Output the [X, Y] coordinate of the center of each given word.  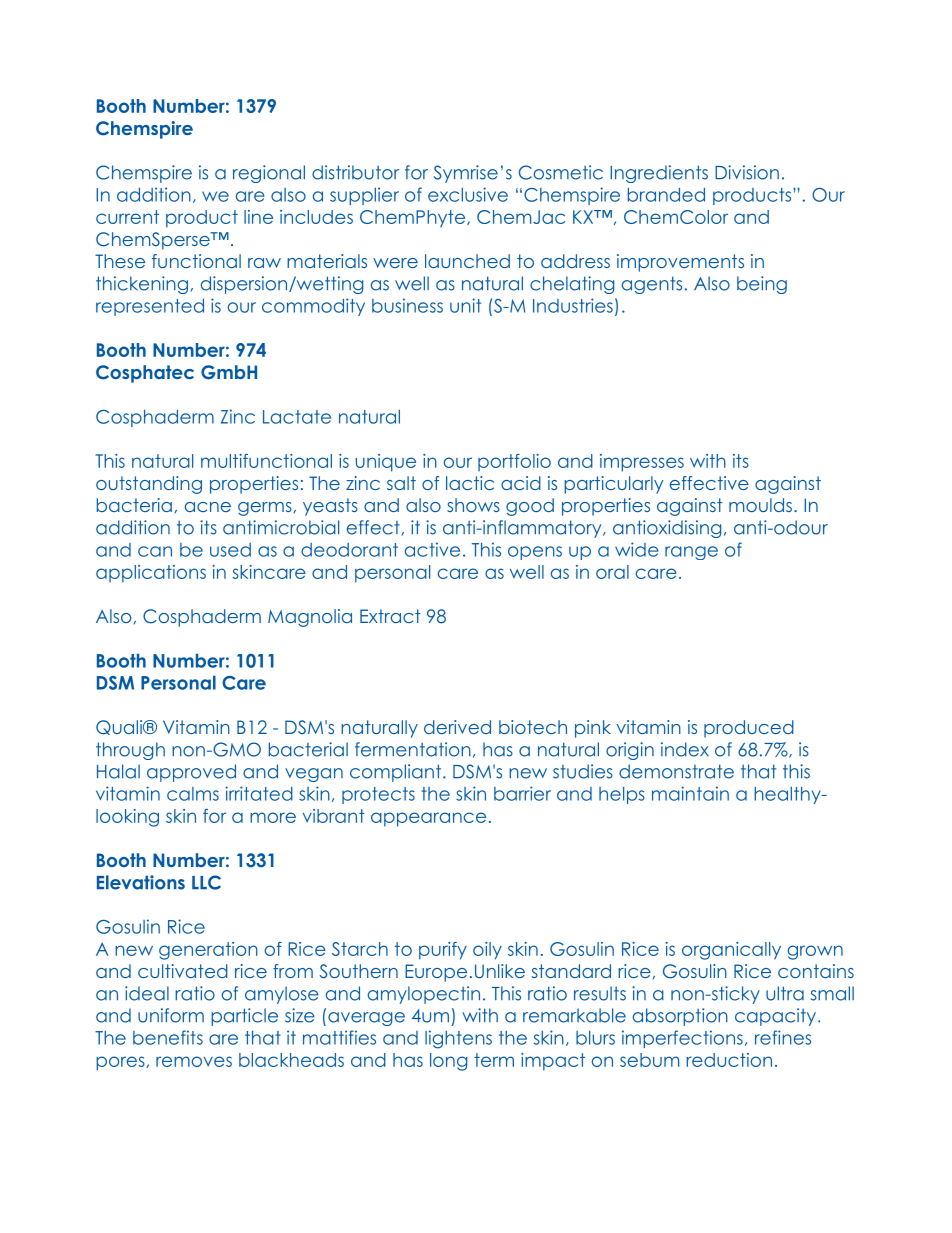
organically [731, 951]
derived [457, 727]
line [258, 217]
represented [150, 307]
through [130, 751]
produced [749, 729]
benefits [168, 1037]
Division [747, 172]
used [230, 550]
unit [465, 305]
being [762, 285]
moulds [760, 505]
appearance [428, 819]
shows [473, 505]
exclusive [468, 194]
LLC [206, 882]
